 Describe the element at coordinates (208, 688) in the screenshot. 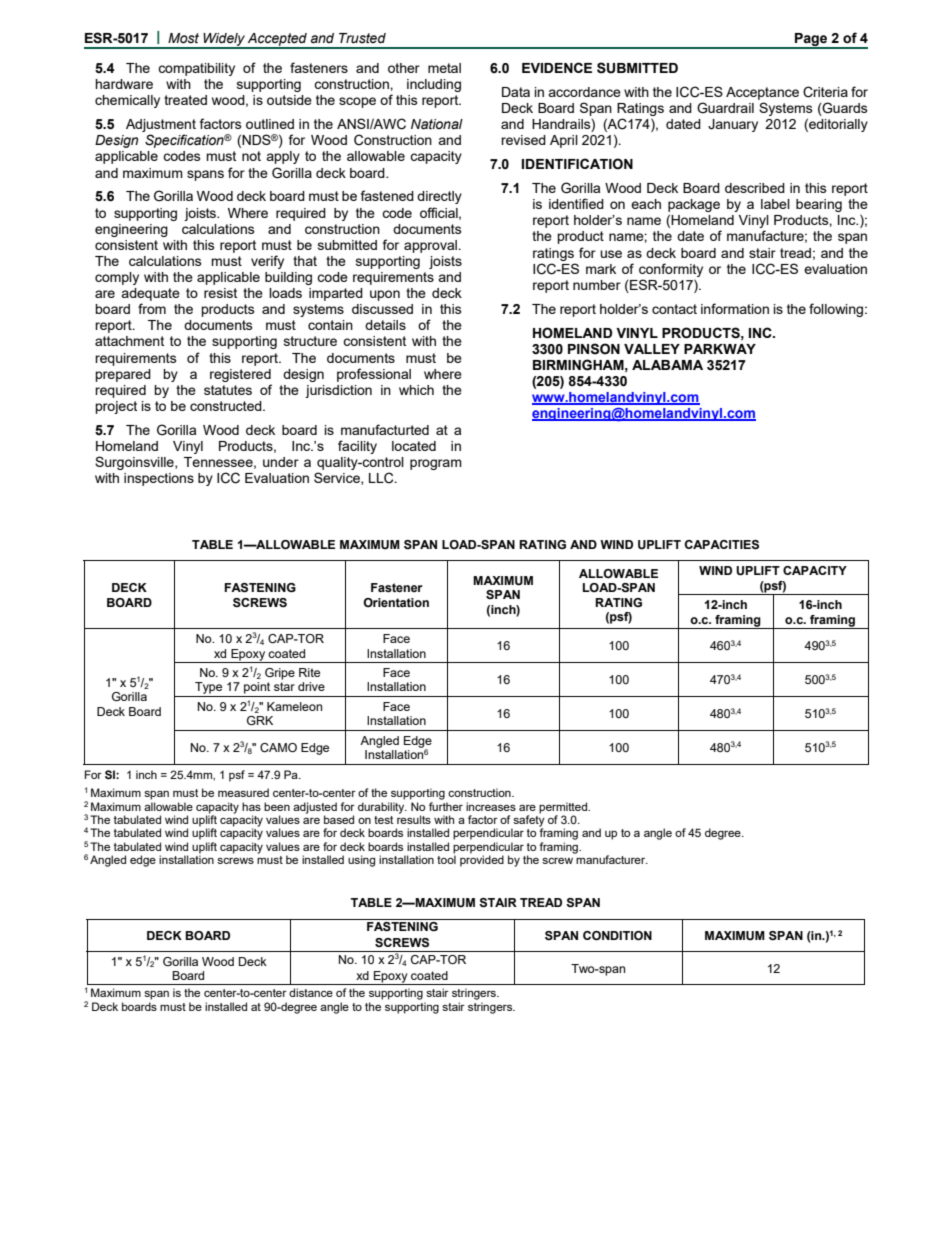

I see `Type` at that location.
